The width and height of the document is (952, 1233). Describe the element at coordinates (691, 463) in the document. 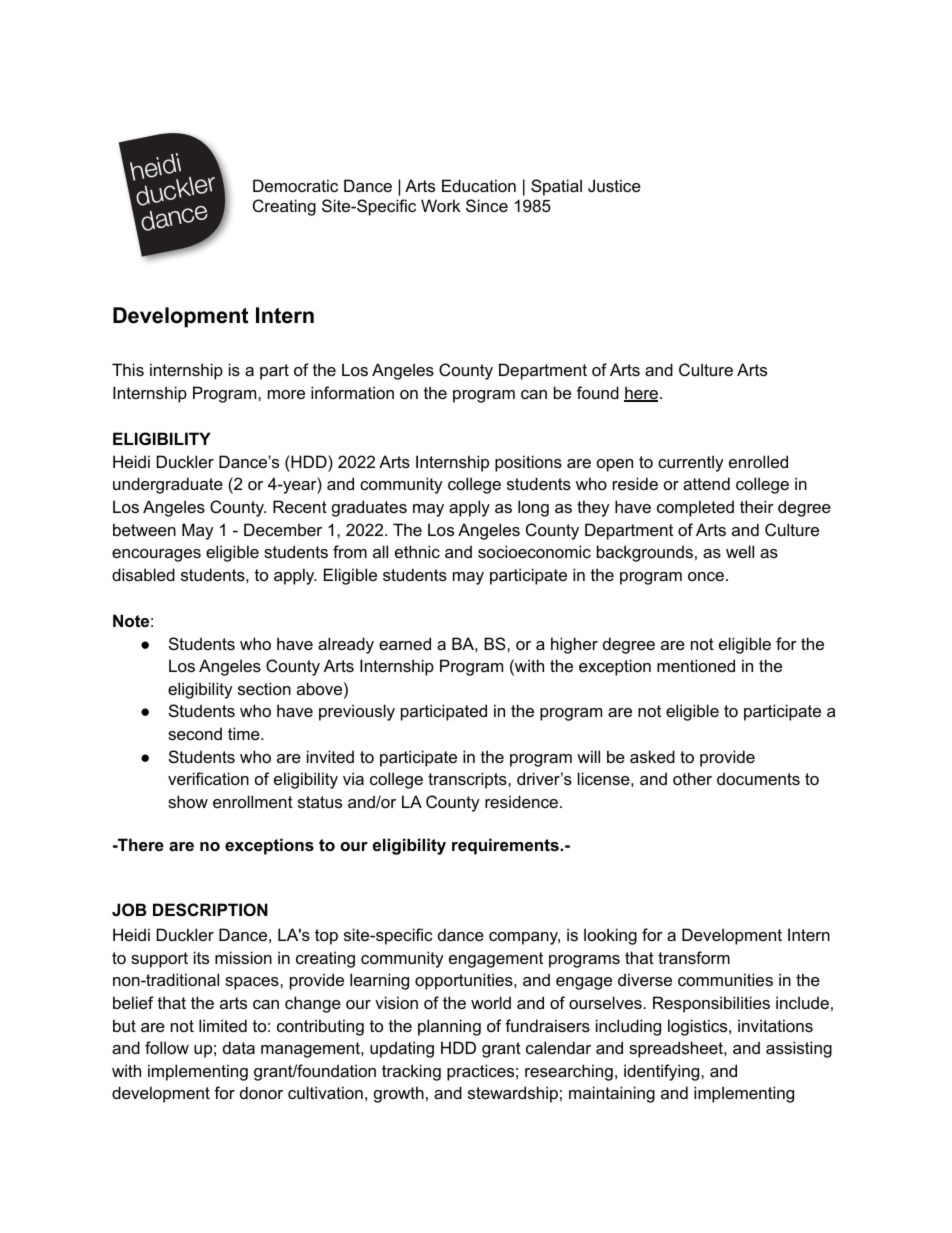

I see `currently` at that location.
